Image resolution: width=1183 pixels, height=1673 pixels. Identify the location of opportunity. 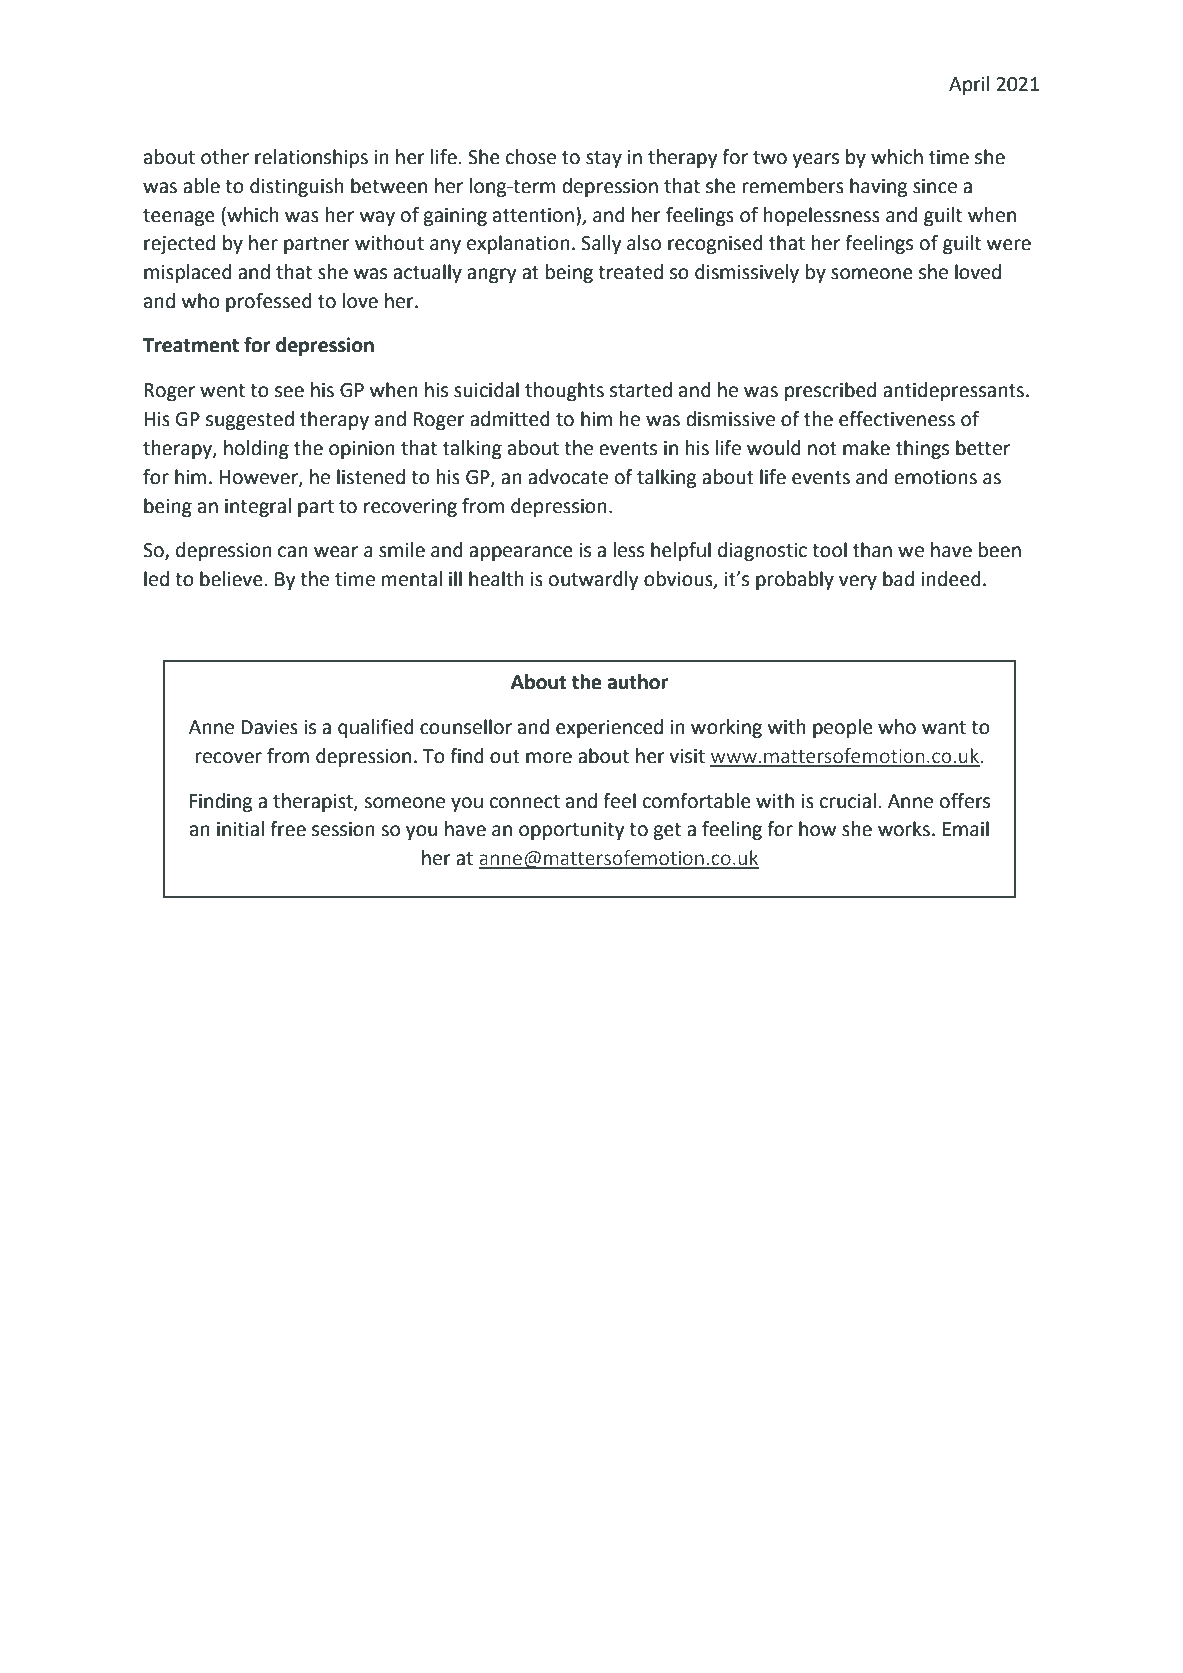
(572, 831).
